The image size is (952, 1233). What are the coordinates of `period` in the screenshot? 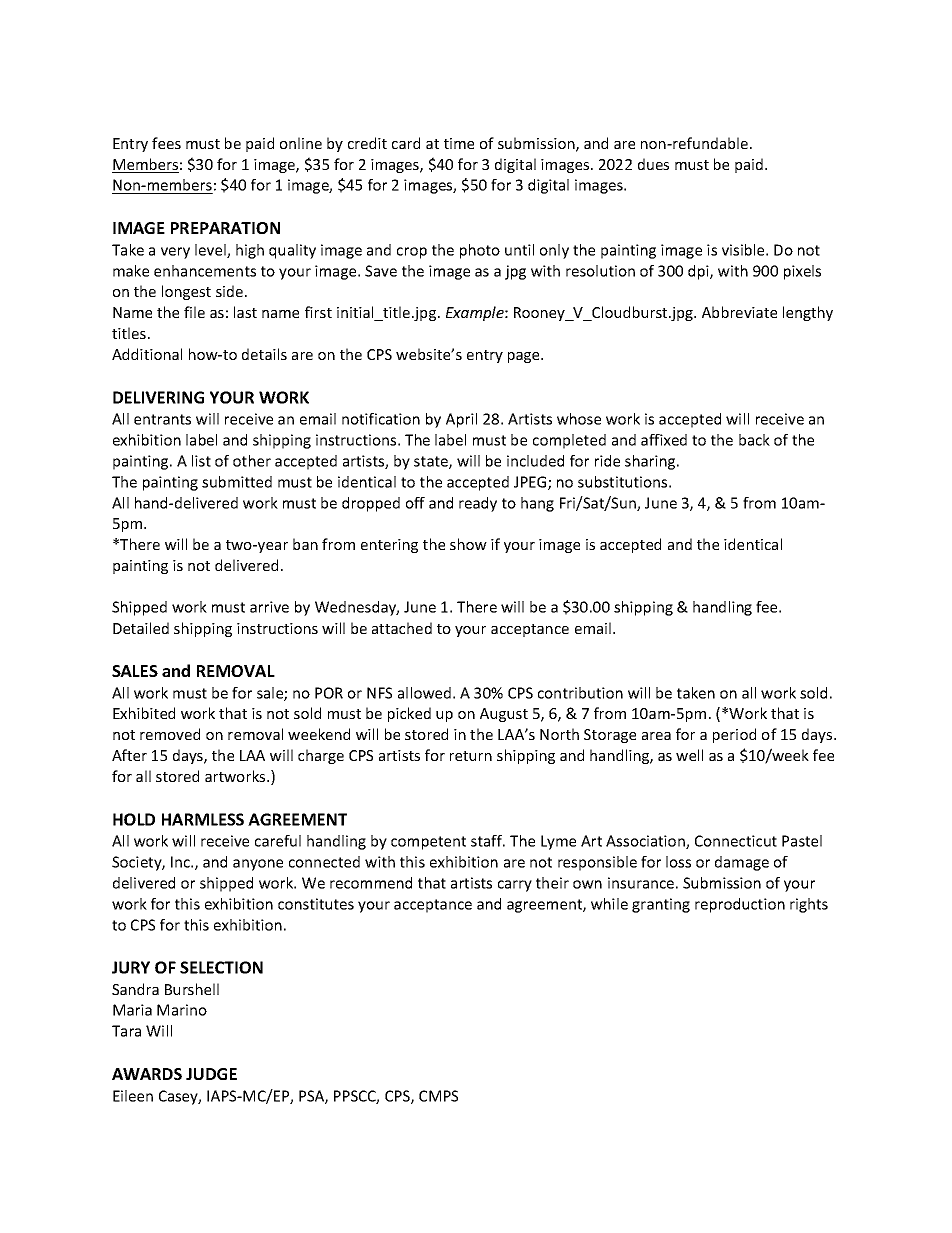 It's located at (734, 735).
